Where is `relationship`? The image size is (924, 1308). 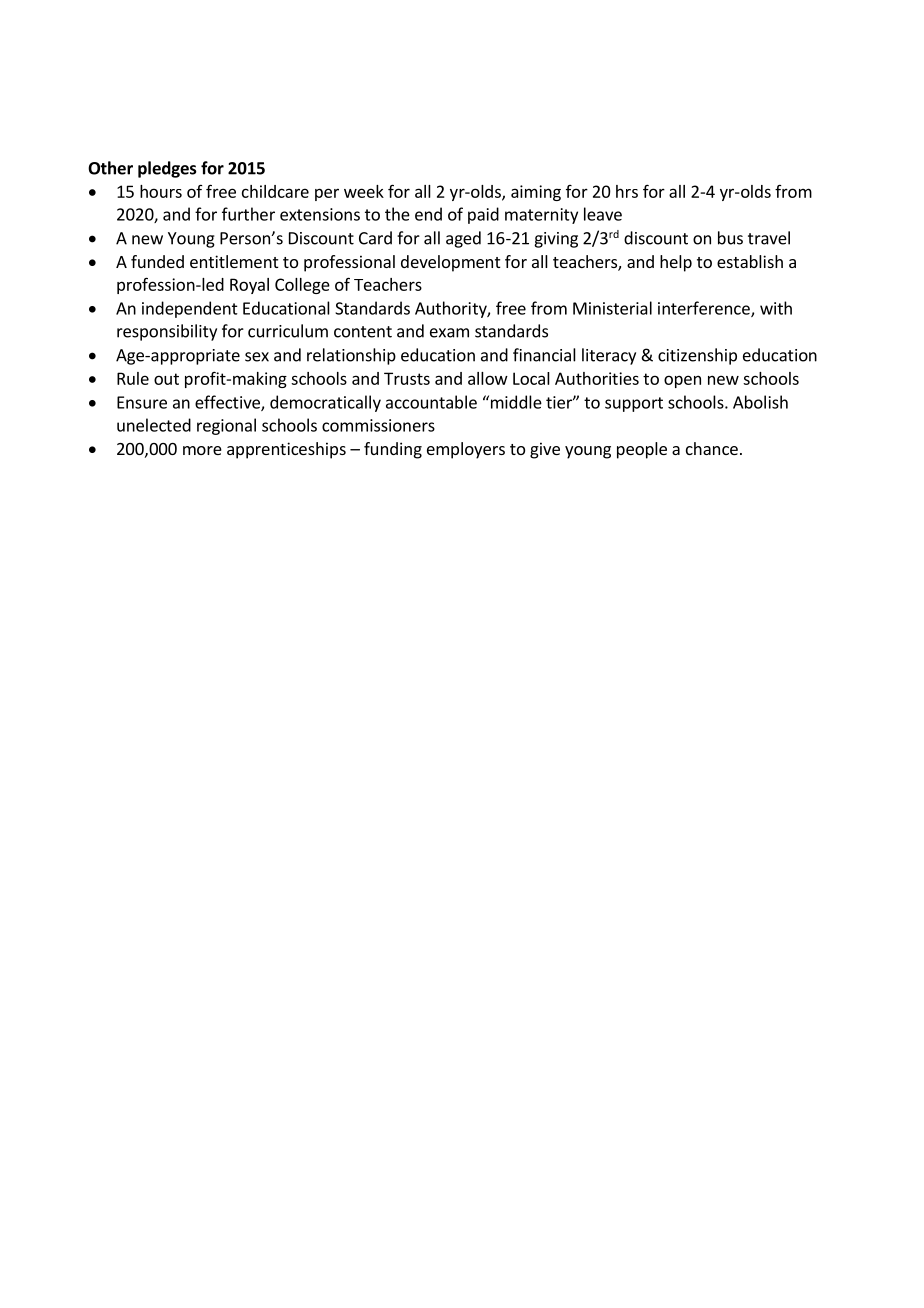
relationship is located at coordinates (351, 356).
